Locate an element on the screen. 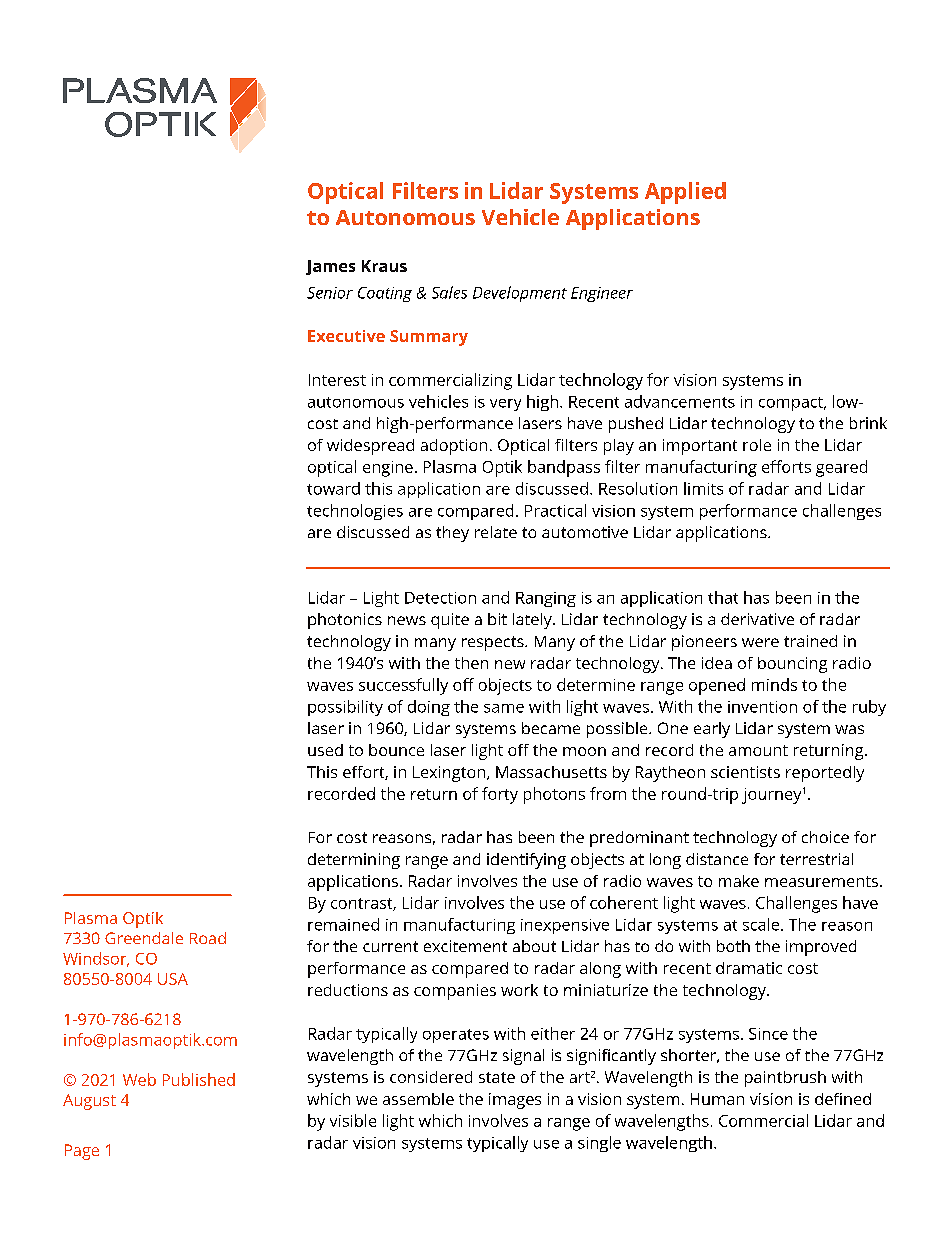 The width and height of the screenshot is (952, 1233). images is located at coordinates (515, 1101).
